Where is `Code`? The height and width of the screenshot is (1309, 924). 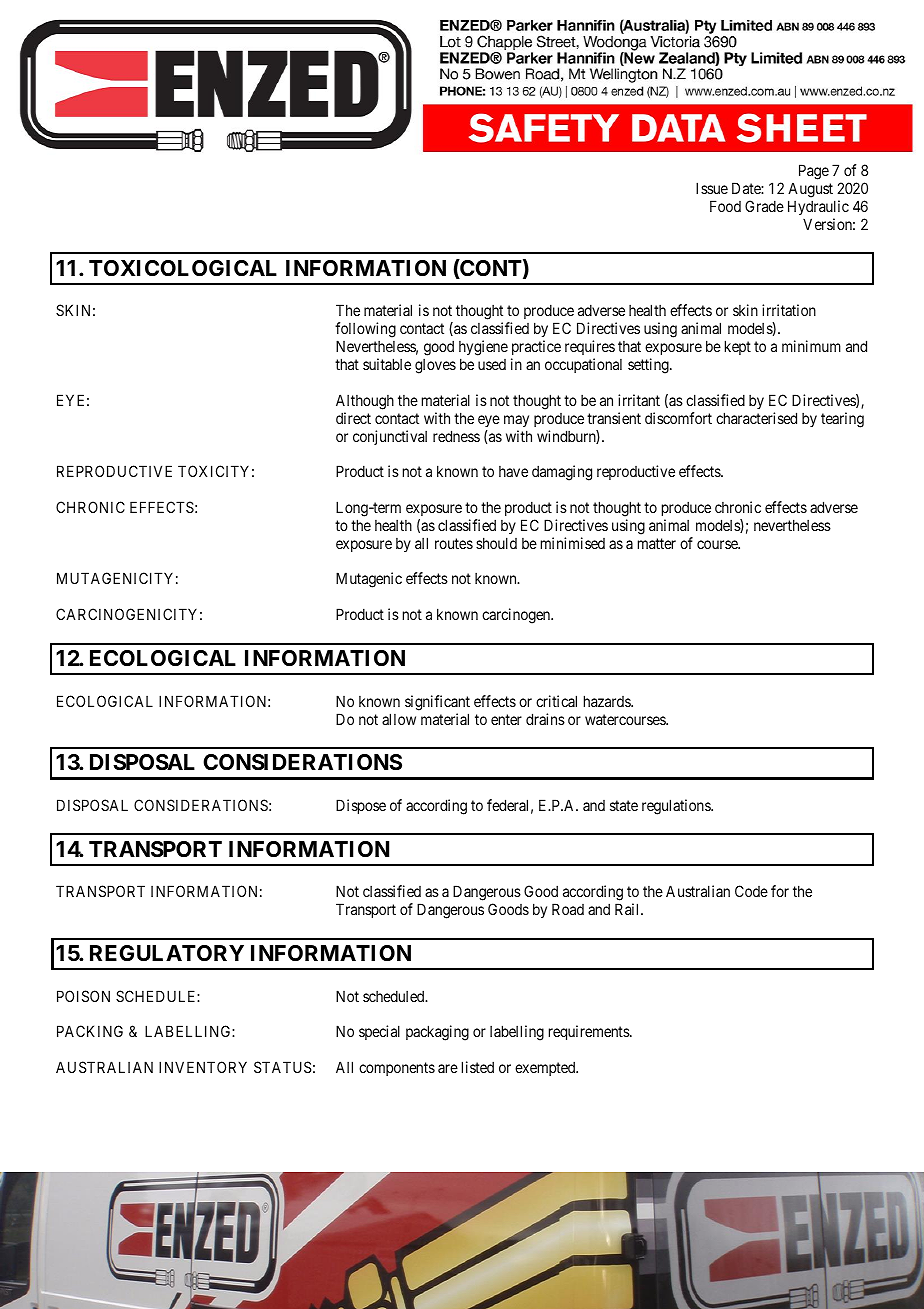 Code is located at coordinates (751, 891).
